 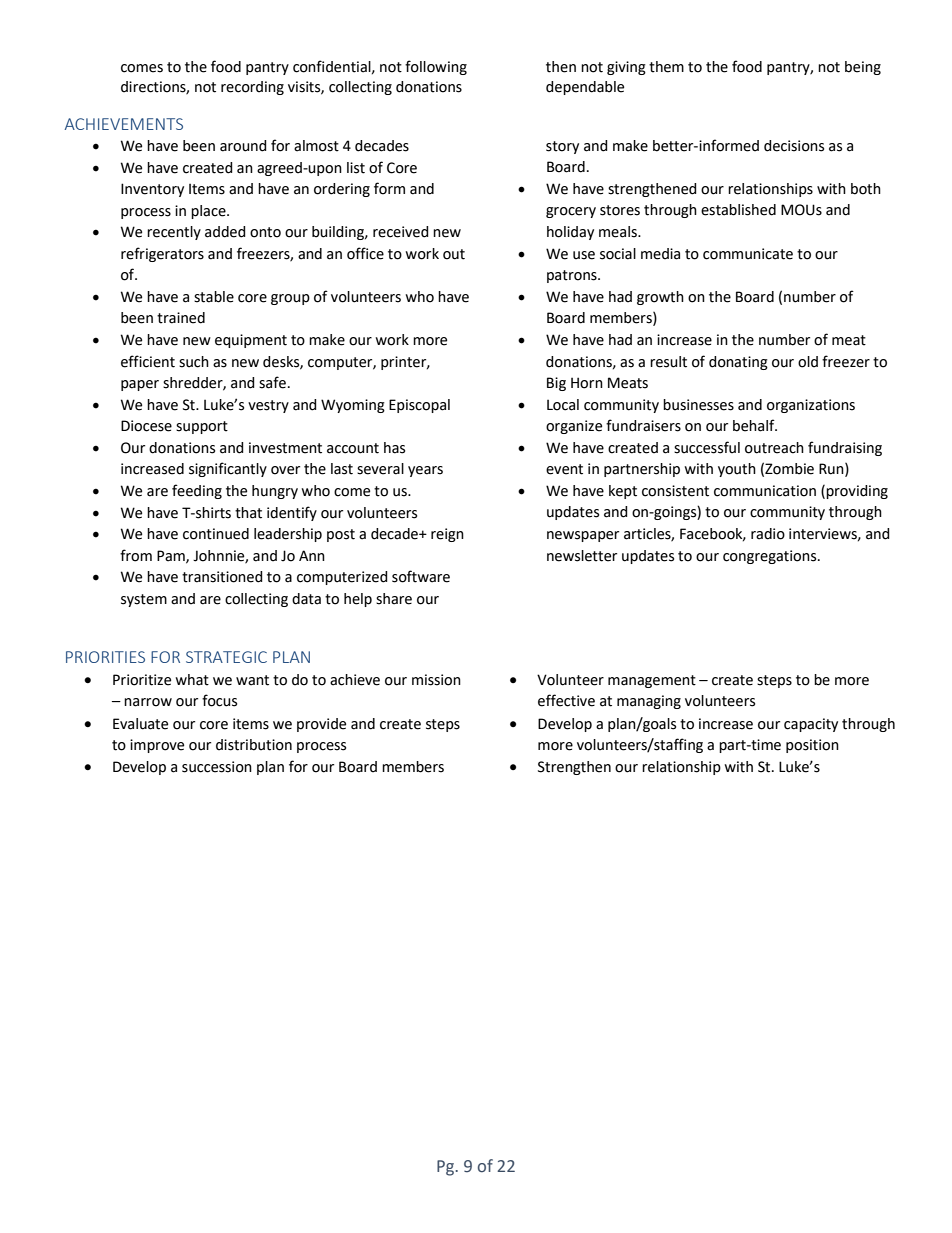 I want to click on support, so click(x=202, y=427).
